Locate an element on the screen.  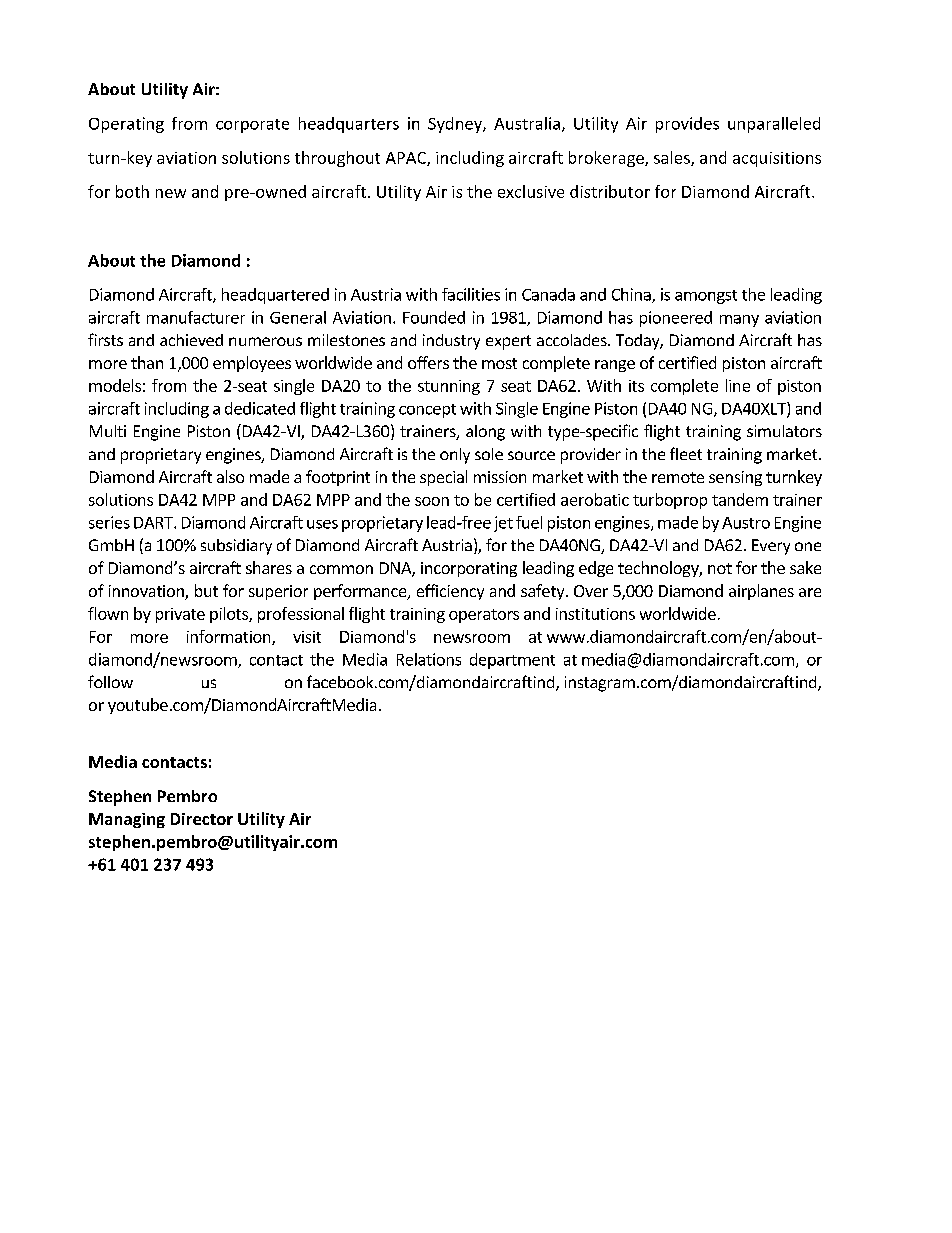
corporate is located at coordinates (252, 126).
